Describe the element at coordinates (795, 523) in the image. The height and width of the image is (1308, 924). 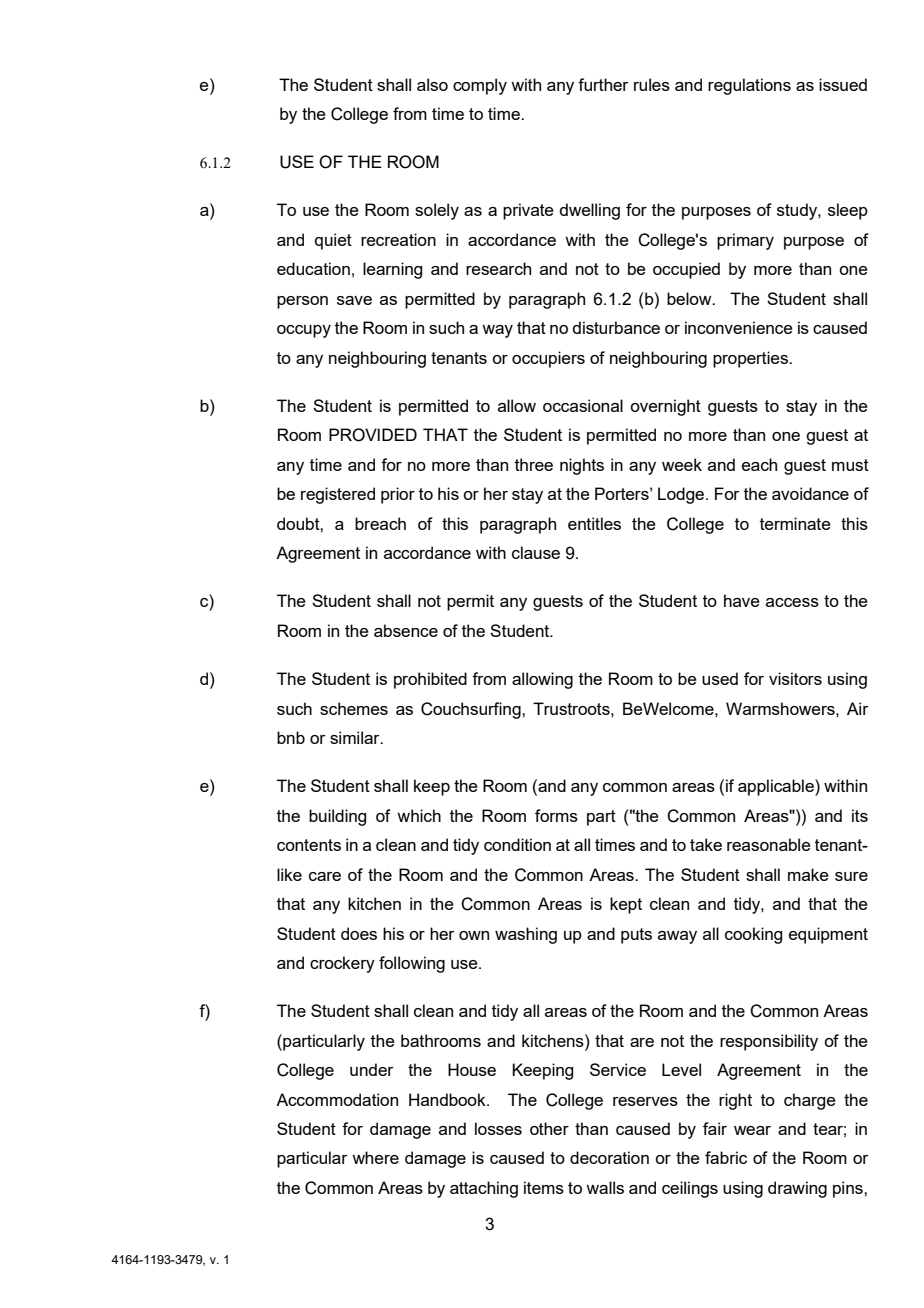
I see `terminate` at that location.
